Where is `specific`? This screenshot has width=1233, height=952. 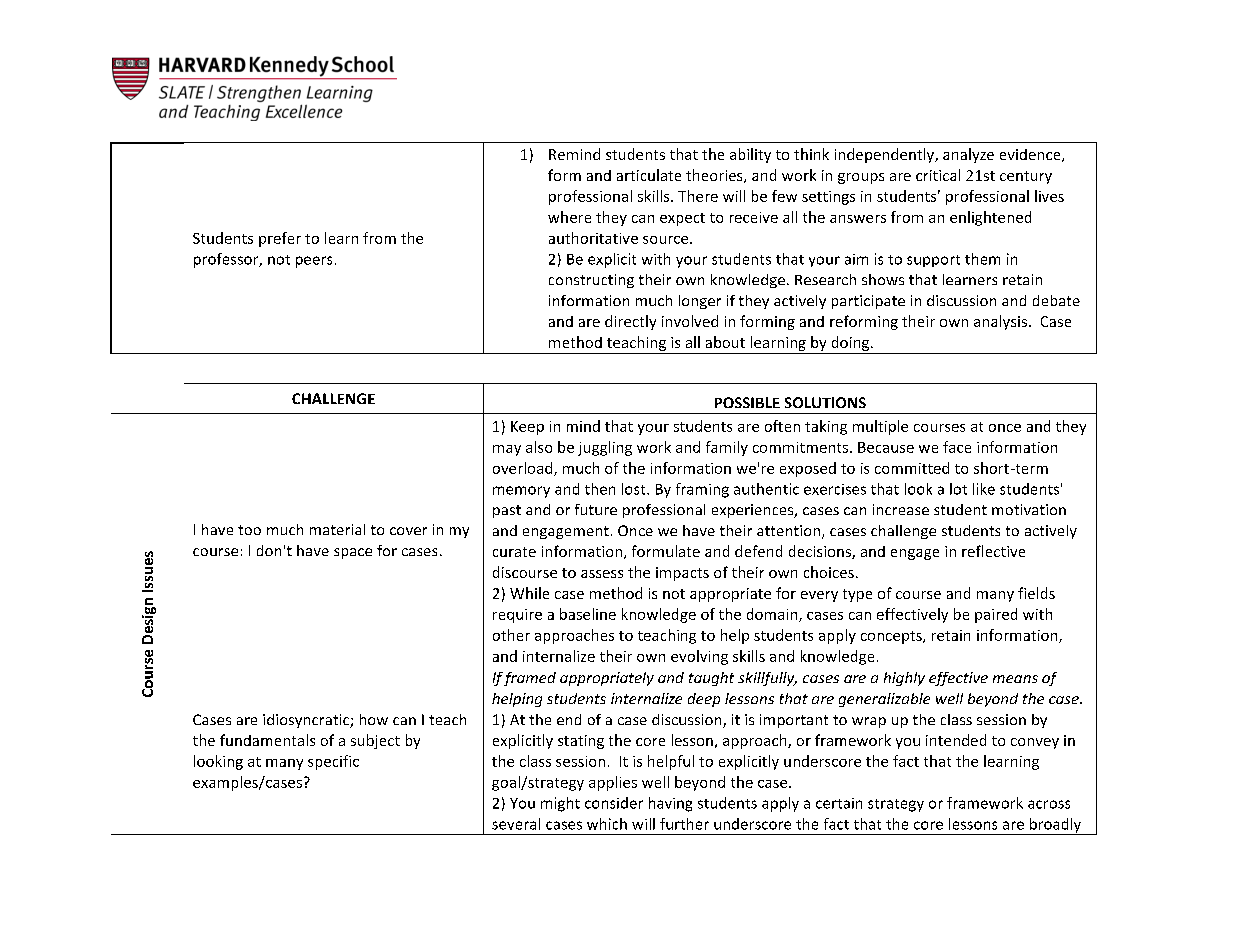
specific is located at coordinates (333, 762).
